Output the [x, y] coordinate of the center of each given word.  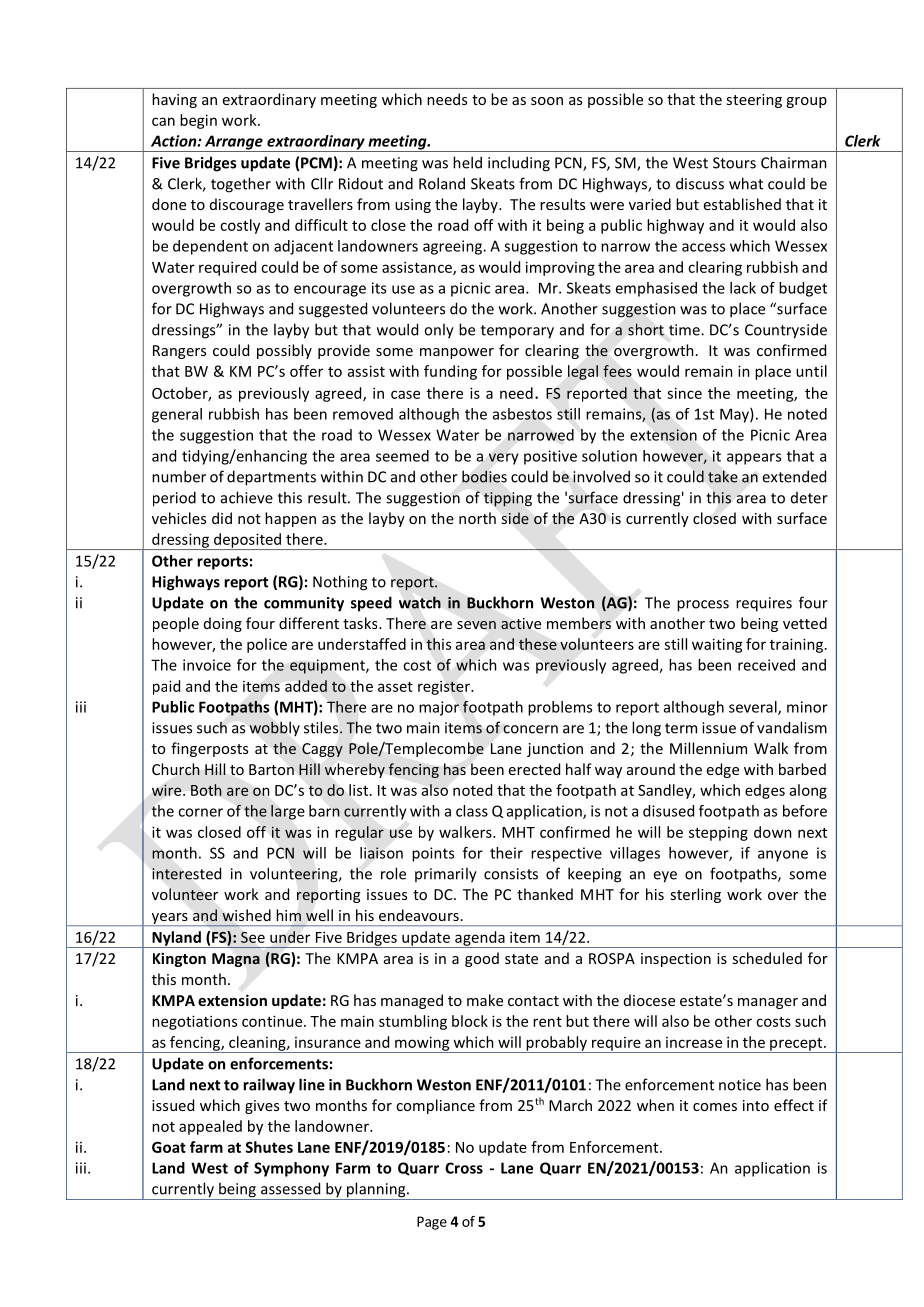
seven [476, 625]
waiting [717, 645]
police [267, 645]
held [467, 162]
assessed [290, 1188]
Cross [464, 1168]
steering [754, 101]
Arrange [234, 143]
